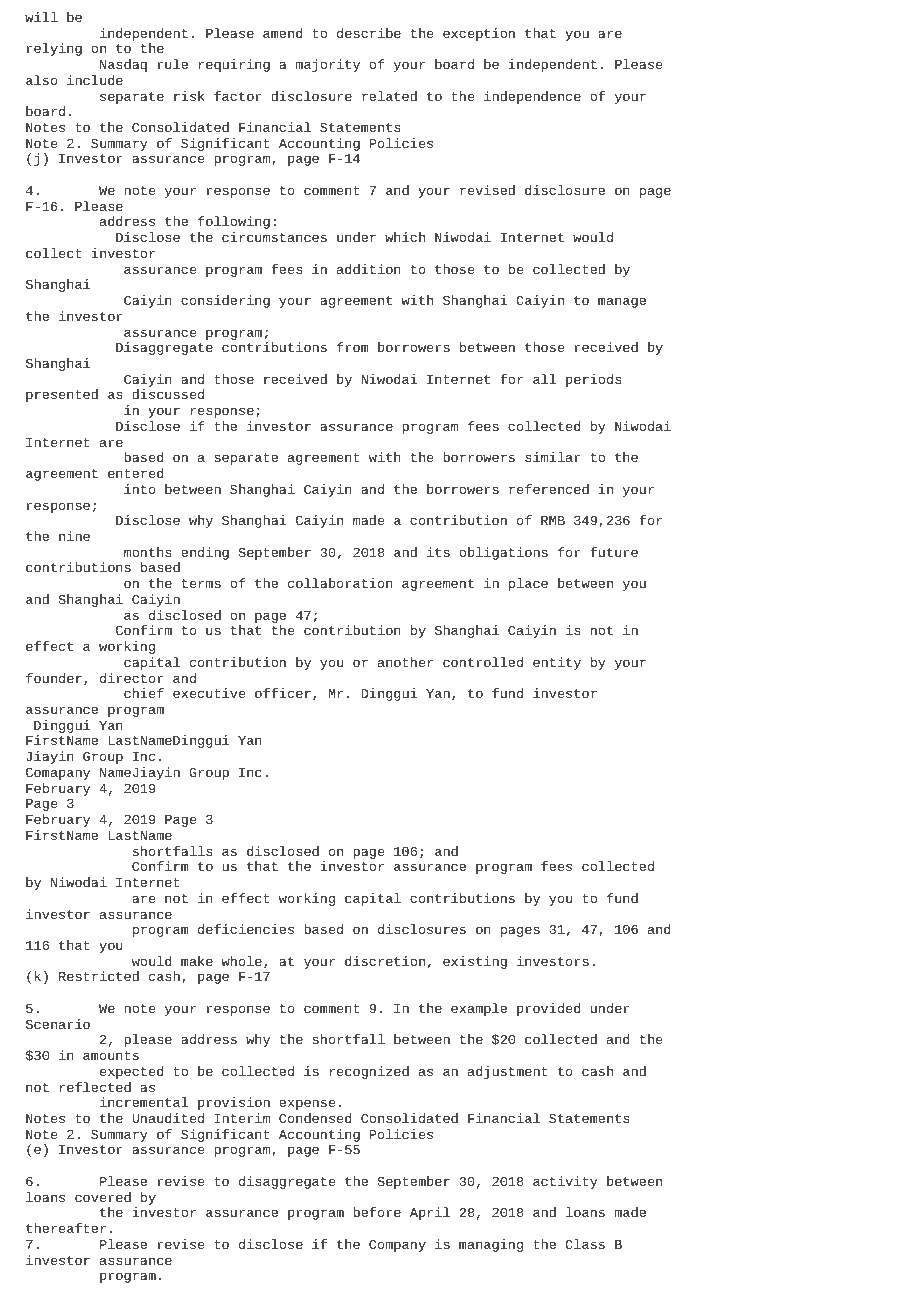 The image size is (924, 1308). I want to click on majority, so click(328, 65).
